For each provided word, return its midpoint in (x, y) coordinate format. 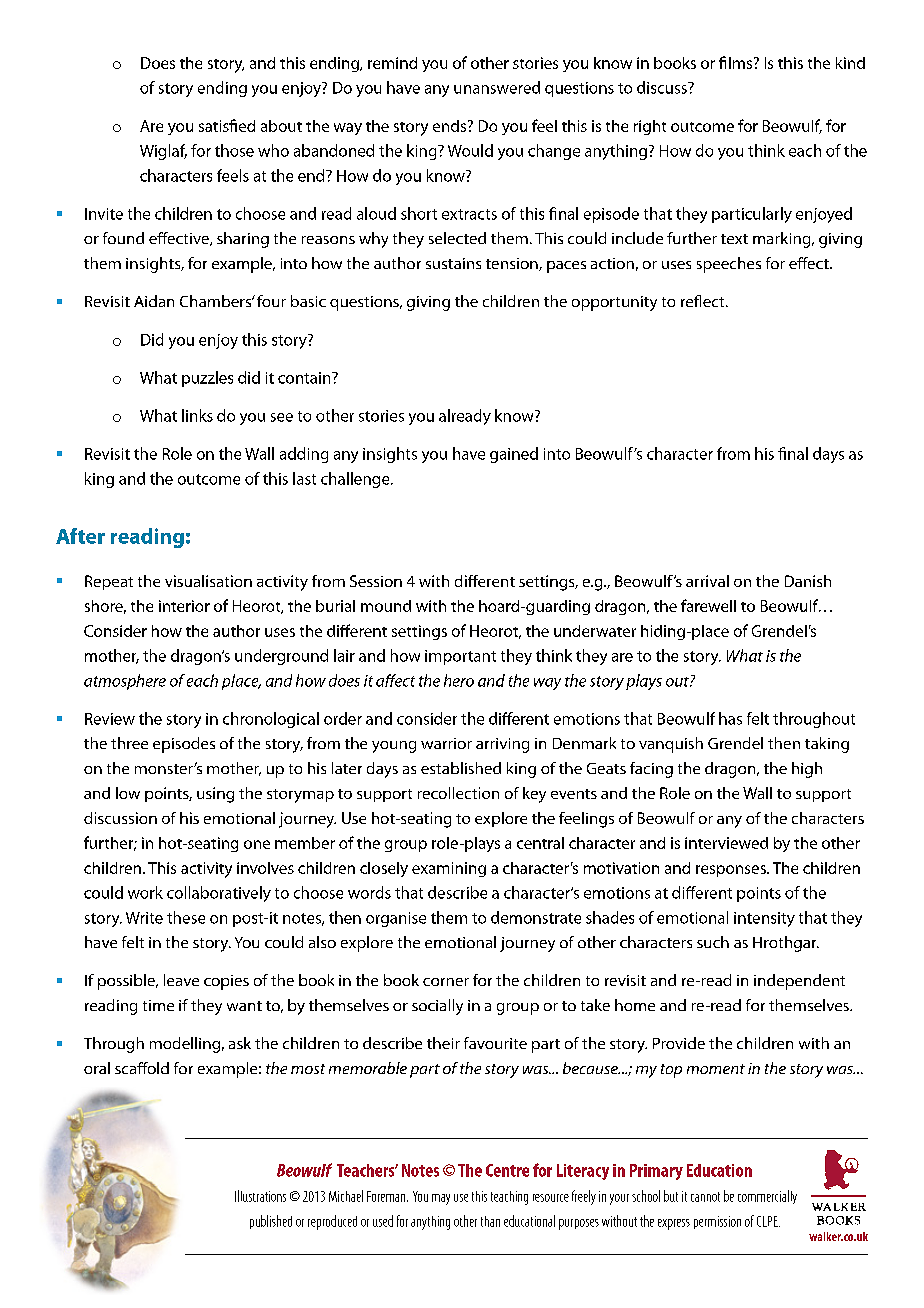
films (735, 62)
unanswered (497, 87)
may (441, 1199)
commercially (767, 1197)
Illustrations (260, 1196)
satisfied (227, 125)
